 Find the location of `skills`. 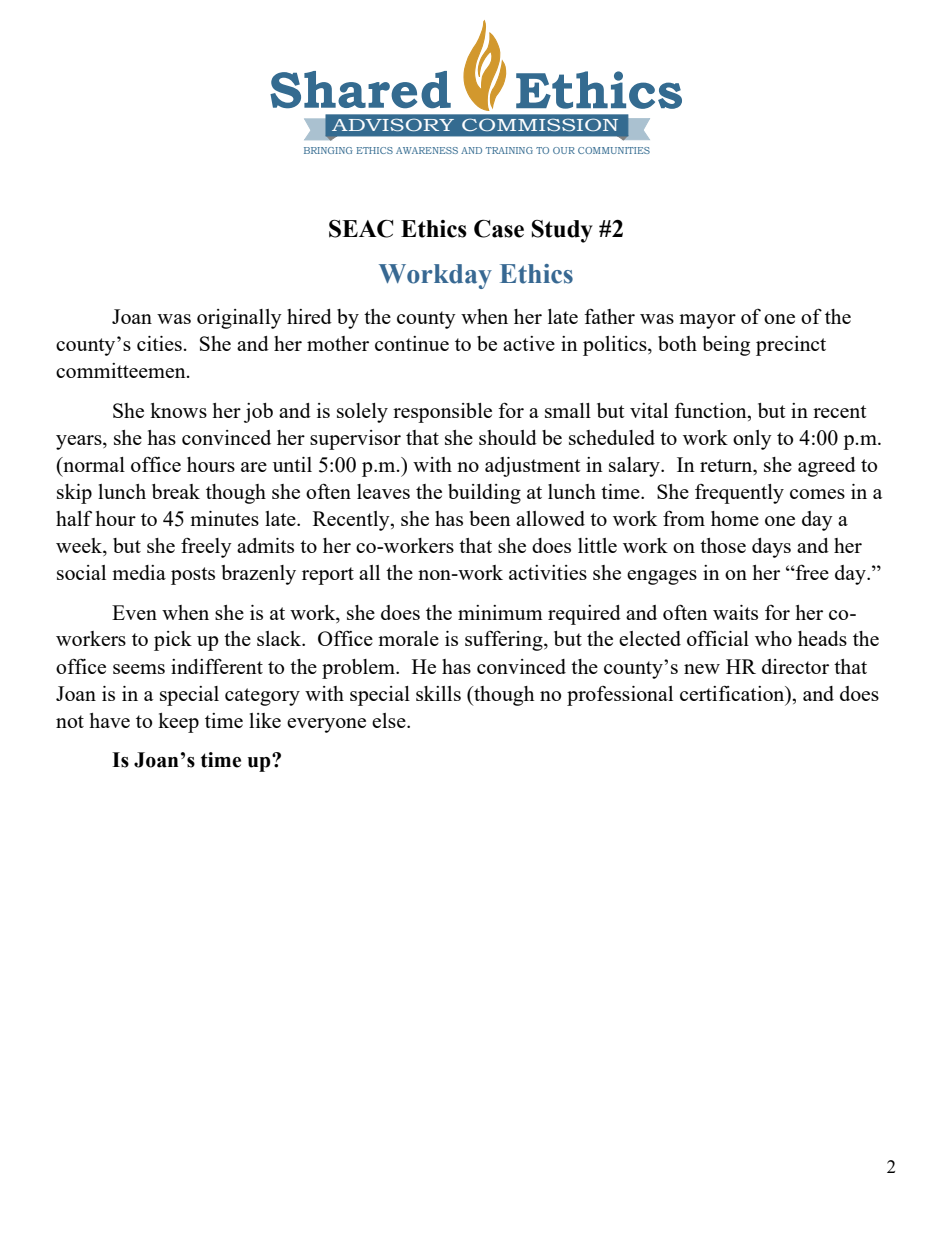

skills is located at coordinates (438, 693).
